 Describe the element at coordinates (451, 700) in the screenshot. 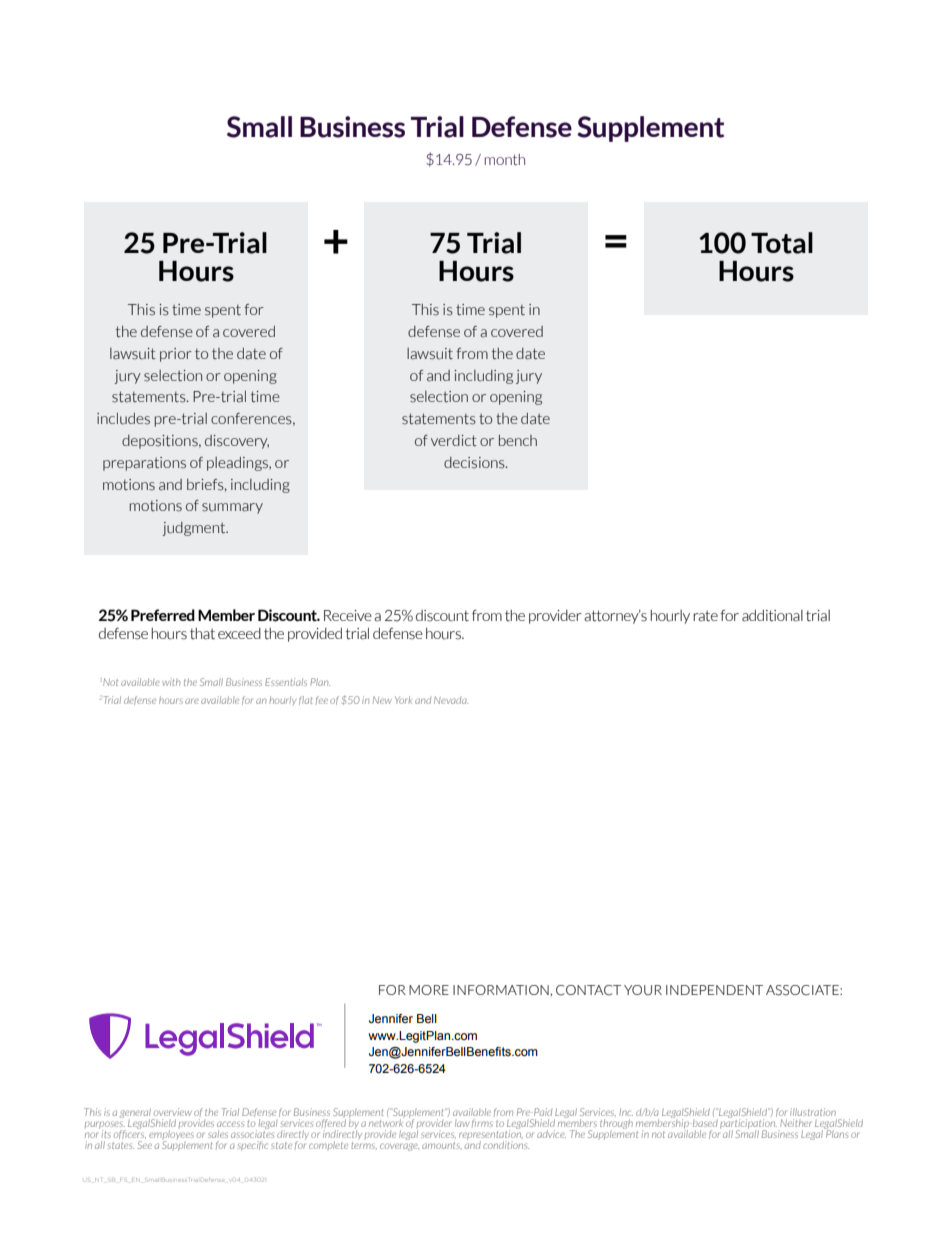

I see `Nevada` at that location.
